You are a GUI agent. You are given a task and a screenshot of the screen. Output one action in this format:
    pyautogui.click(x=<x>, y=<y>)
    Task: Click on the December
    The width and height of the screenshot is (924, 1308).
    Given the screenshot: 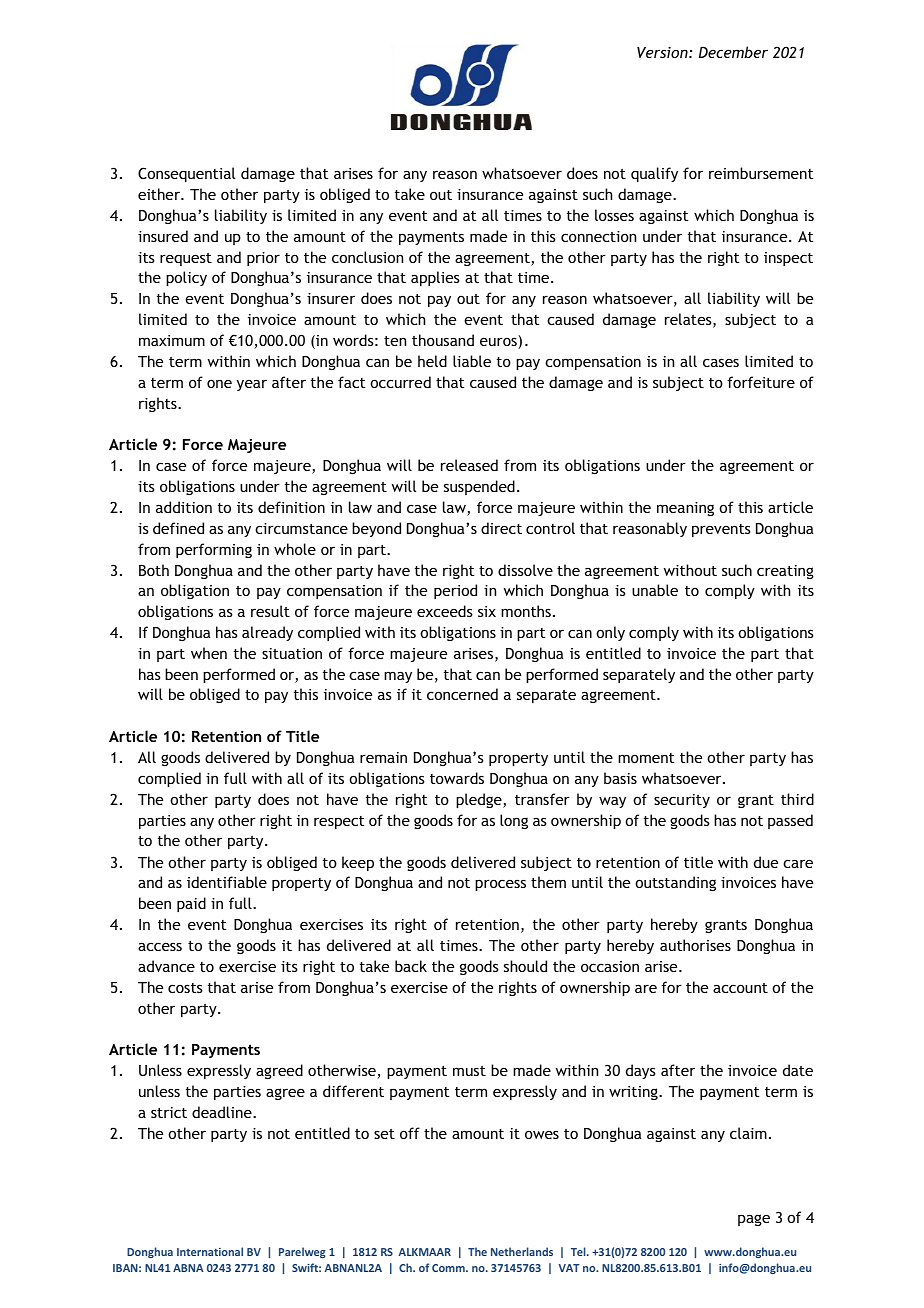 What is the action you would take?
    pyautogui.click(x=733, y=52)
